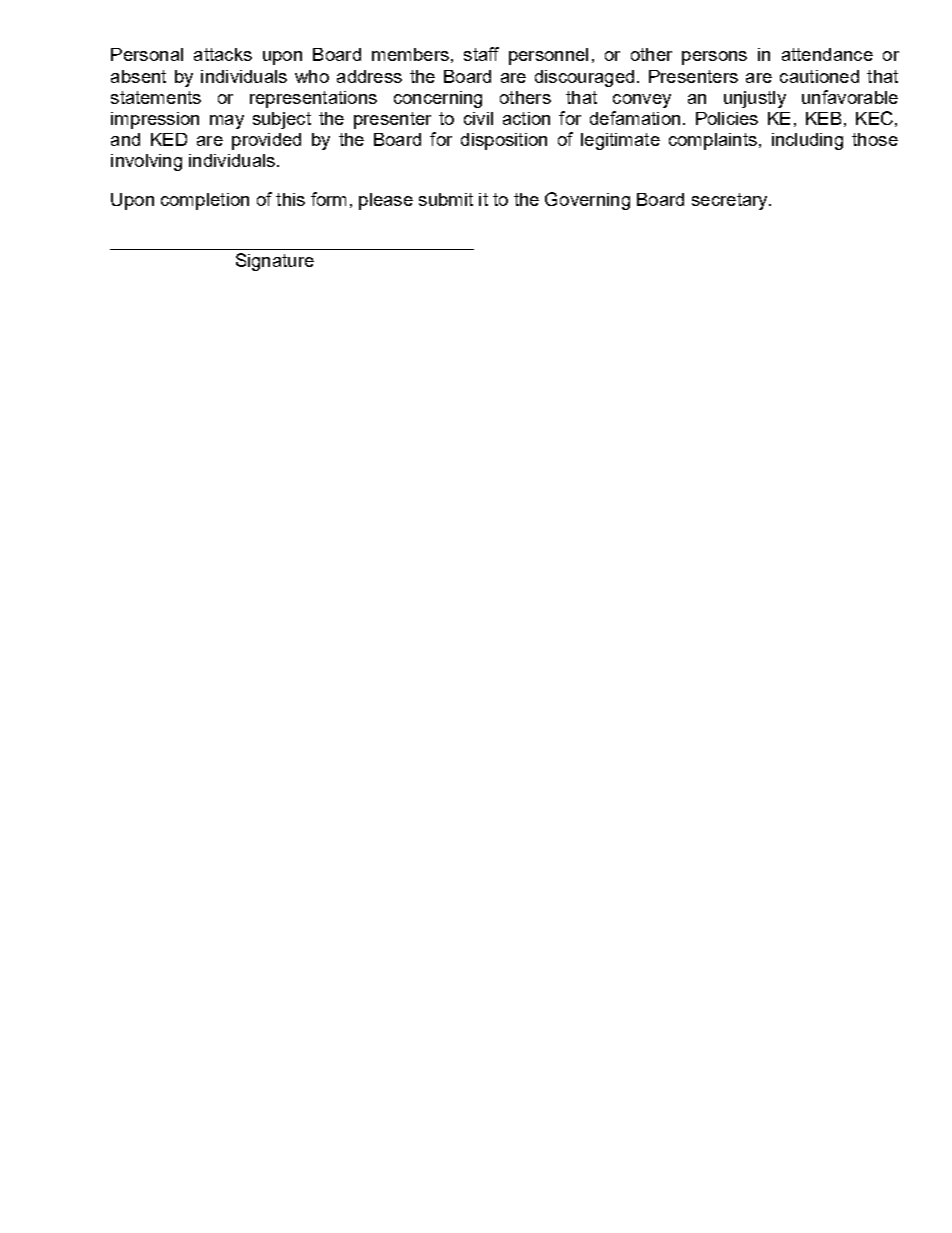  Describe the element at coordinates (478, 118) in the screenshot. I see `civil` at that location.
